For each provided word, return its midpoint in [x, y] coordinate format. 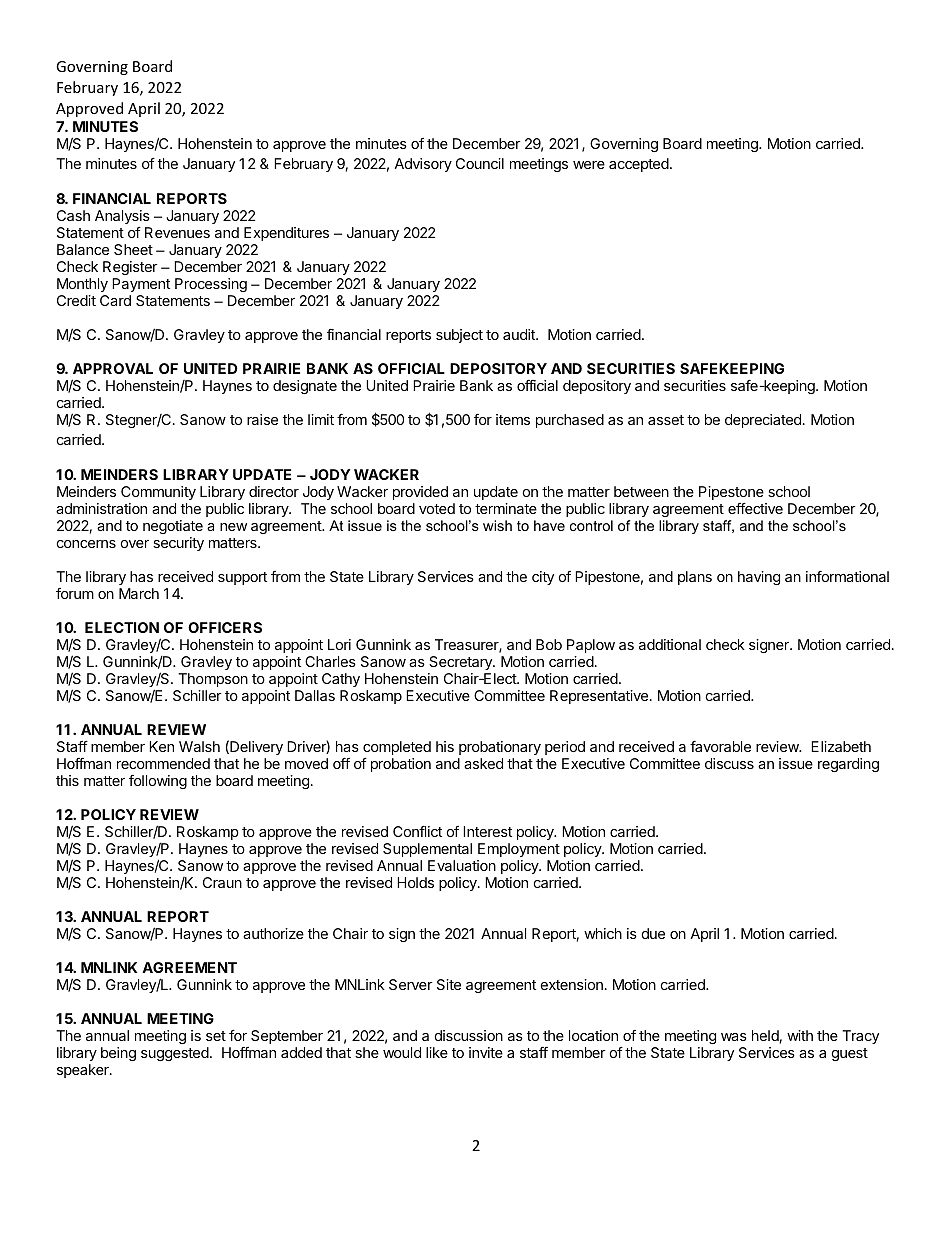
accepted [640, 165]
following [158, 782]
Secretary [461, 663]
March [139, 593]
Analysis [122, 218]
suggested [175, 1054]
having [759, 578]
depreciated [763, 421]
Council [480, 163]
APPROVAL [113, 368]
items [513, 419]
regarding [848, 765]
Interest [487, 831]
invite [486, 1052]
